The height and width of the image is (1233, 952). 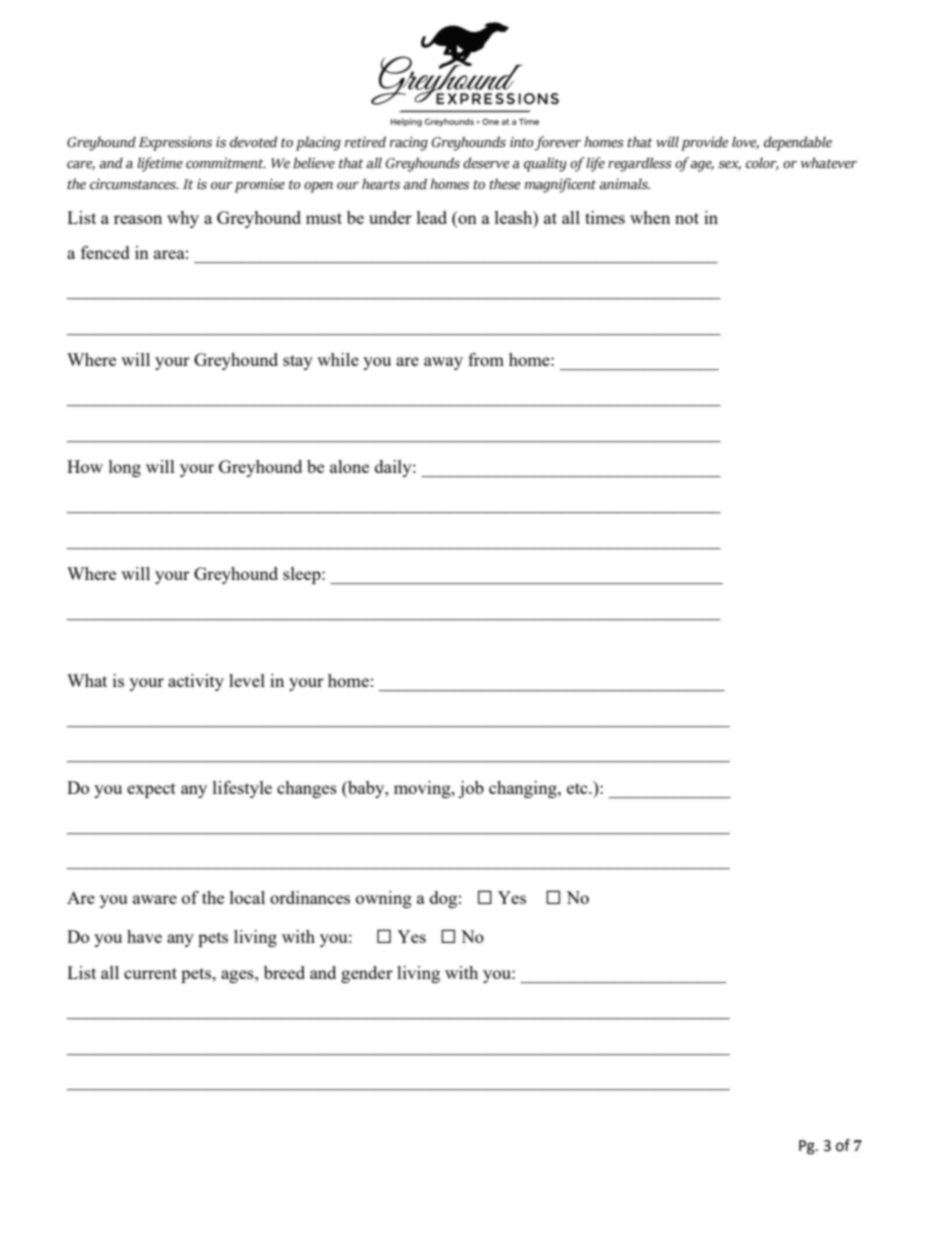 I want to click on from, so click(x=486, y=359).
